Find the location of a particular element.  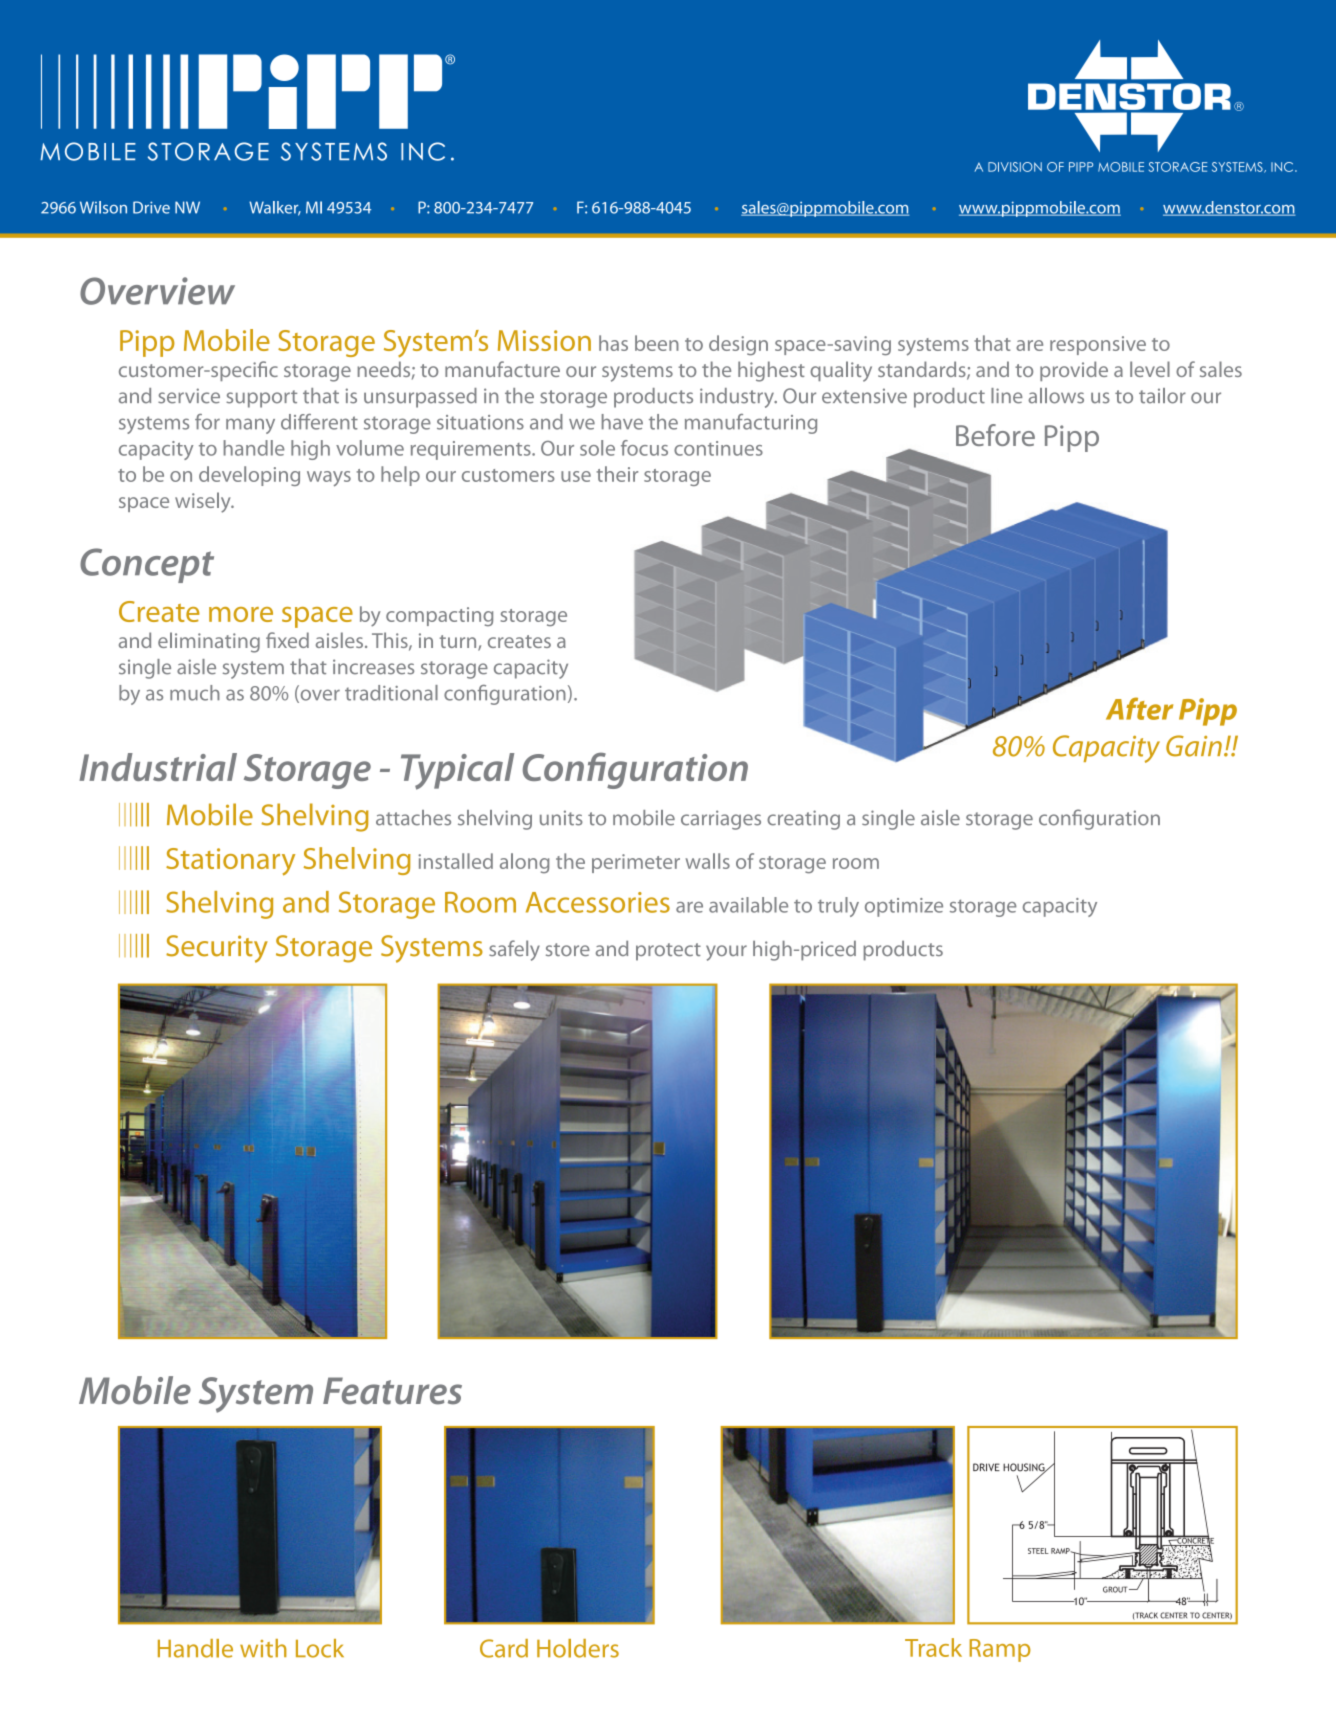

After is located at coordinates (1139, 708).
